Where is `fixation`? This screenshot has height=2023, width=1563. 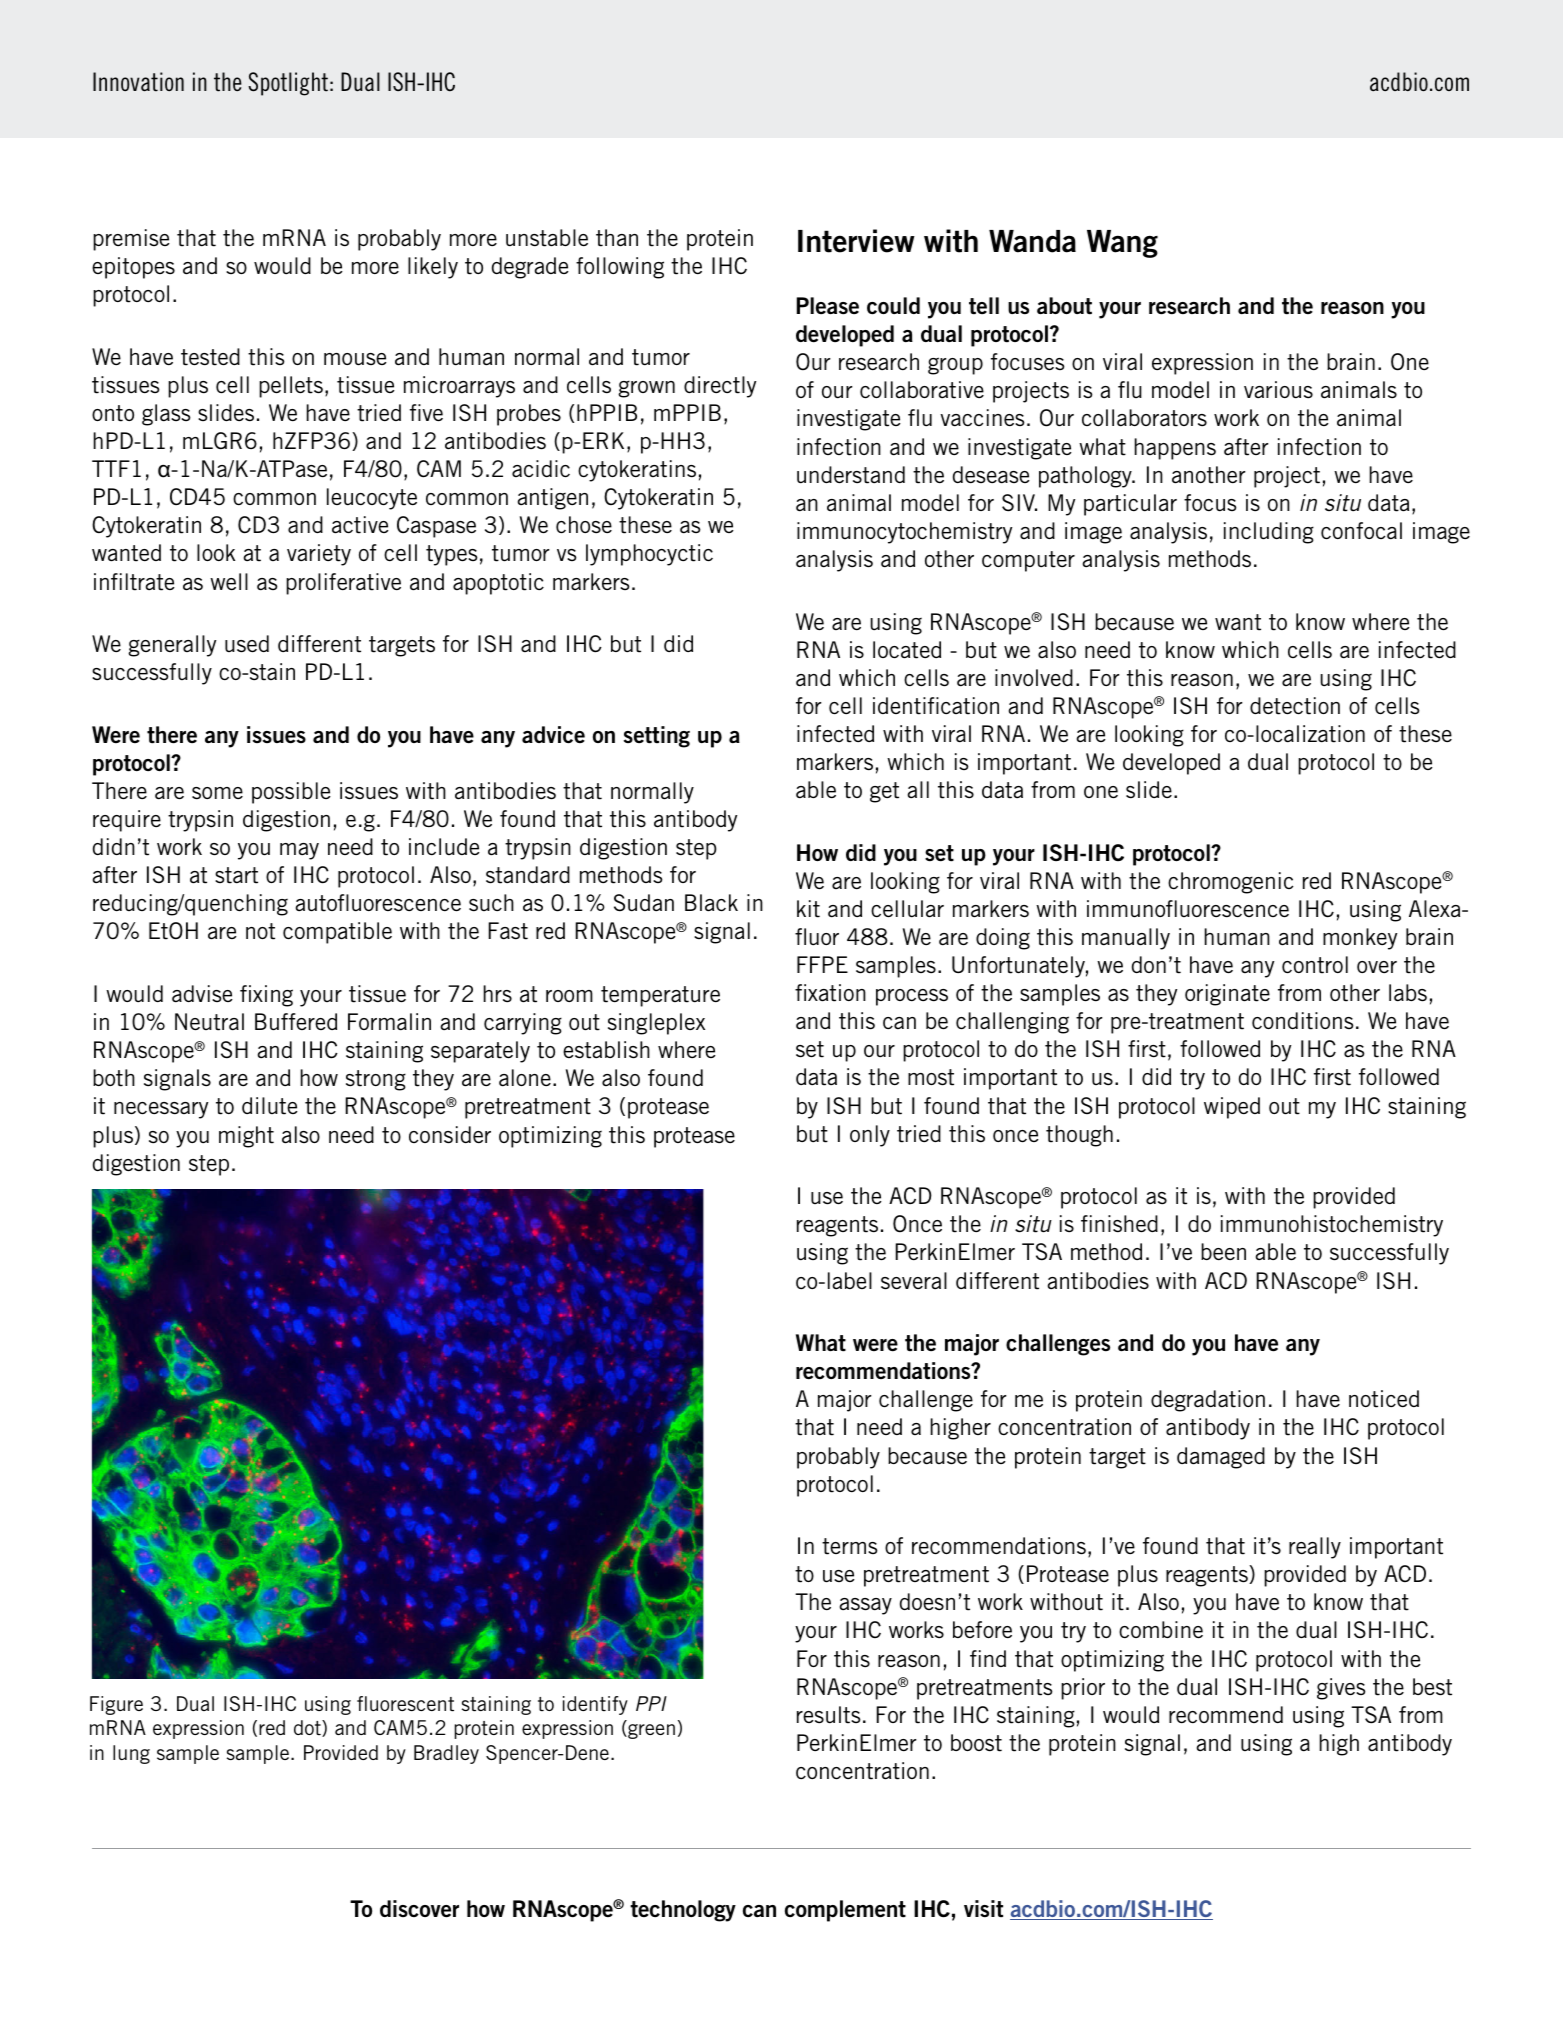 fixation is located at coordinates (830, 993).
